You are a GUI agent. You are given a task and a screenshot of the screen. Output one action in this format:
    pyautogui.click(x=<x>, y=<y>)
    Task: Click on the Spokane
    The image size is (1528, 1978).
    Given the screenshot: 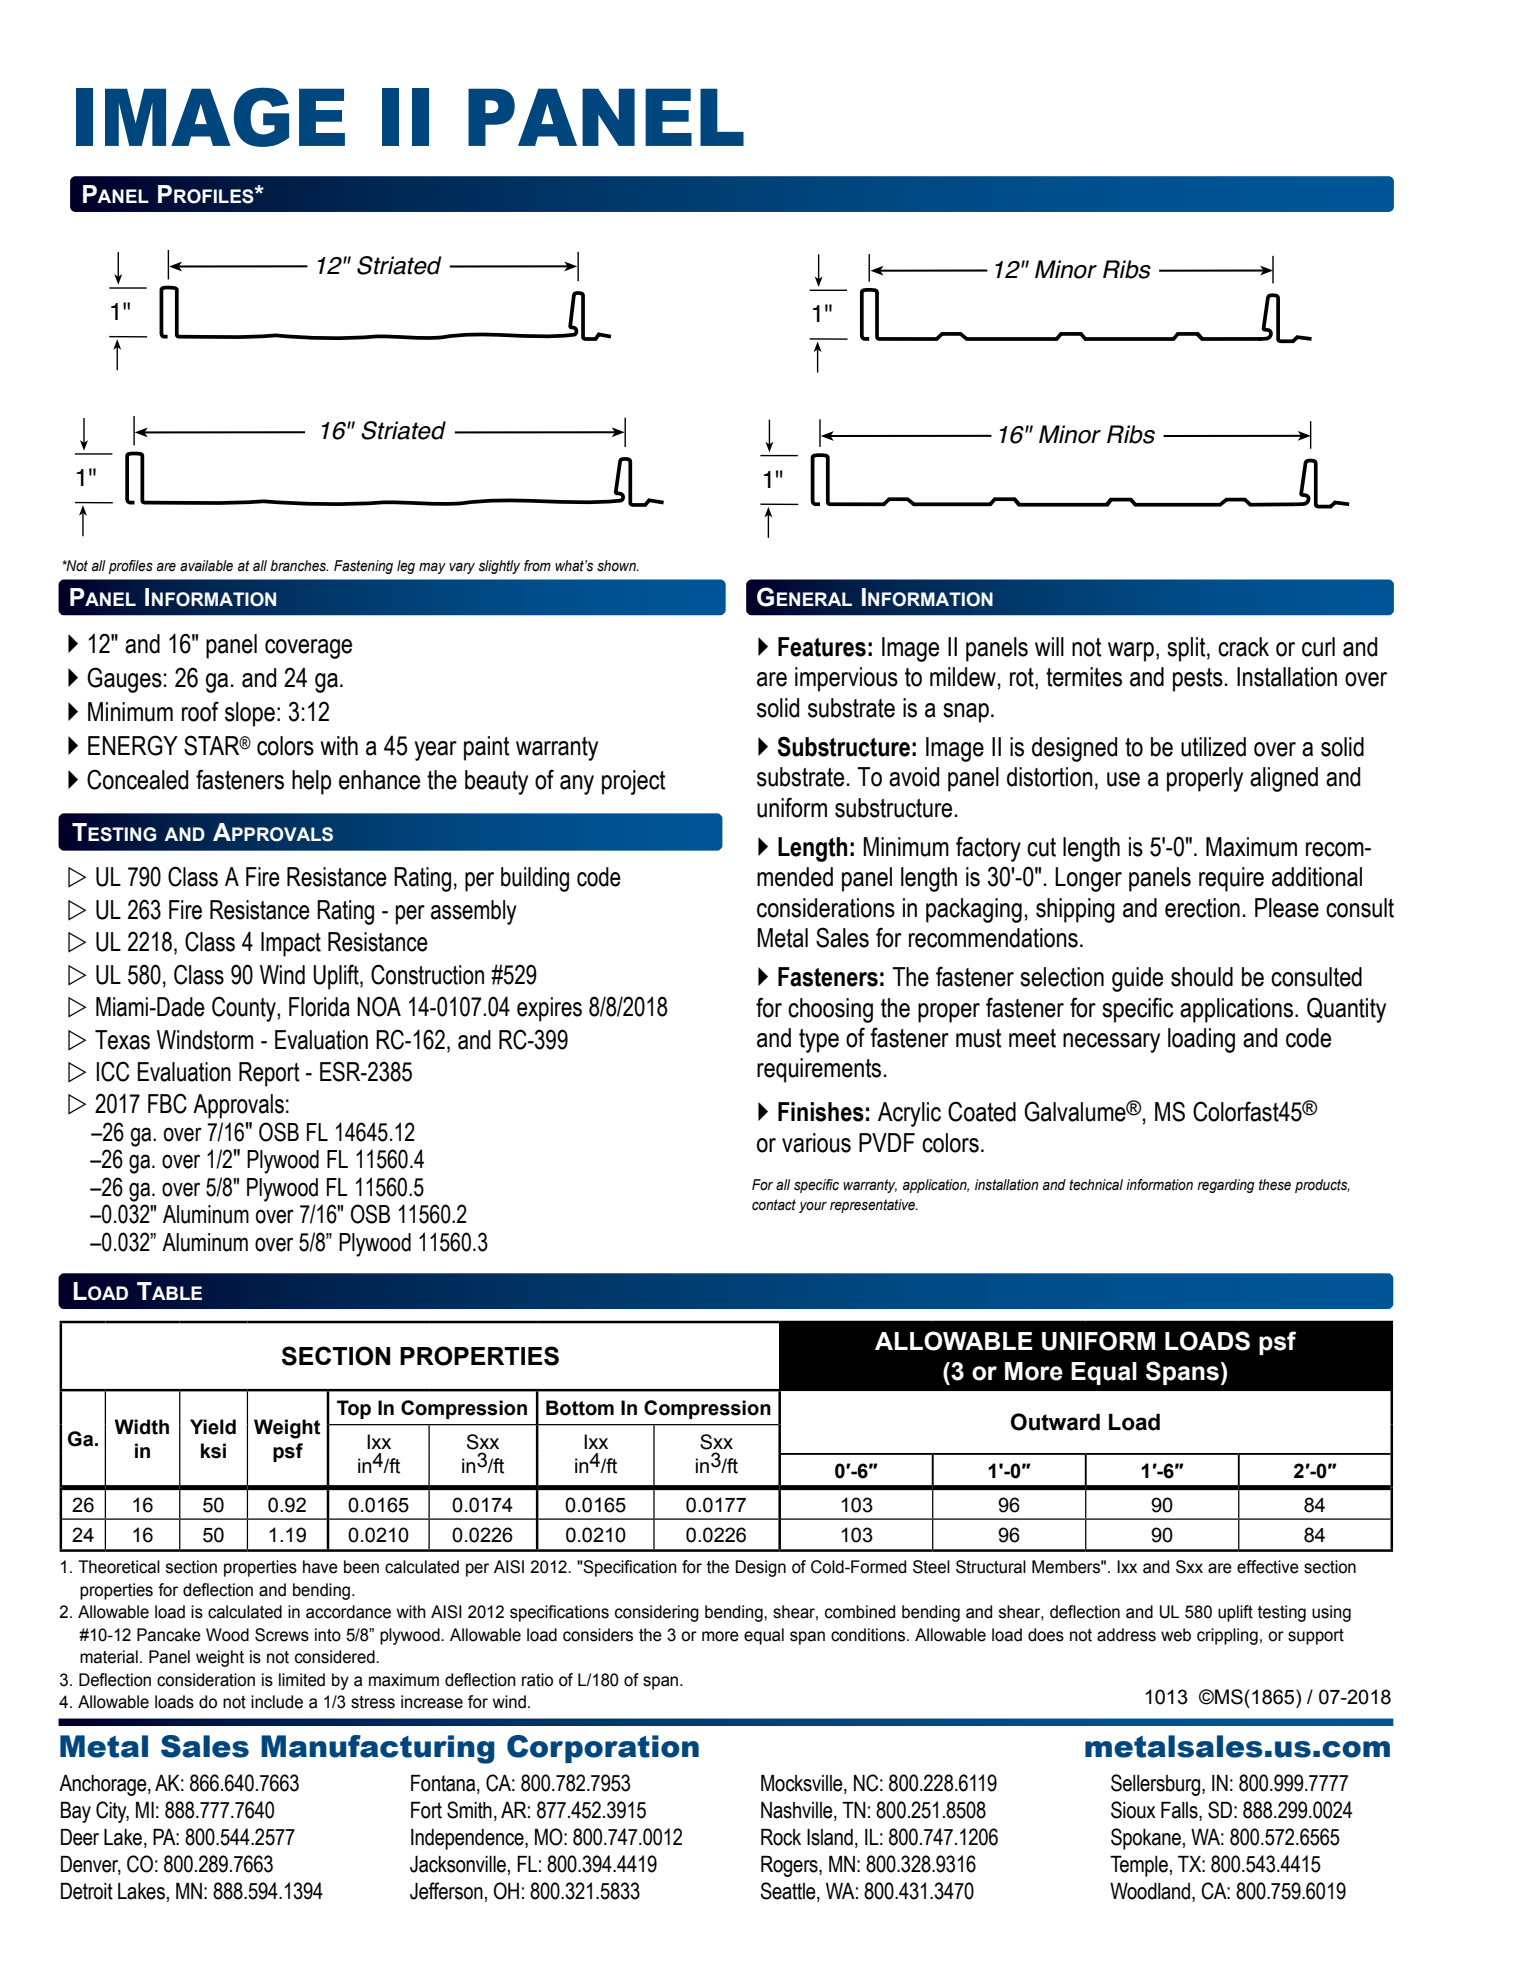 What is the action you would take?
    pyautogui.click(x=1146, y=1839)
